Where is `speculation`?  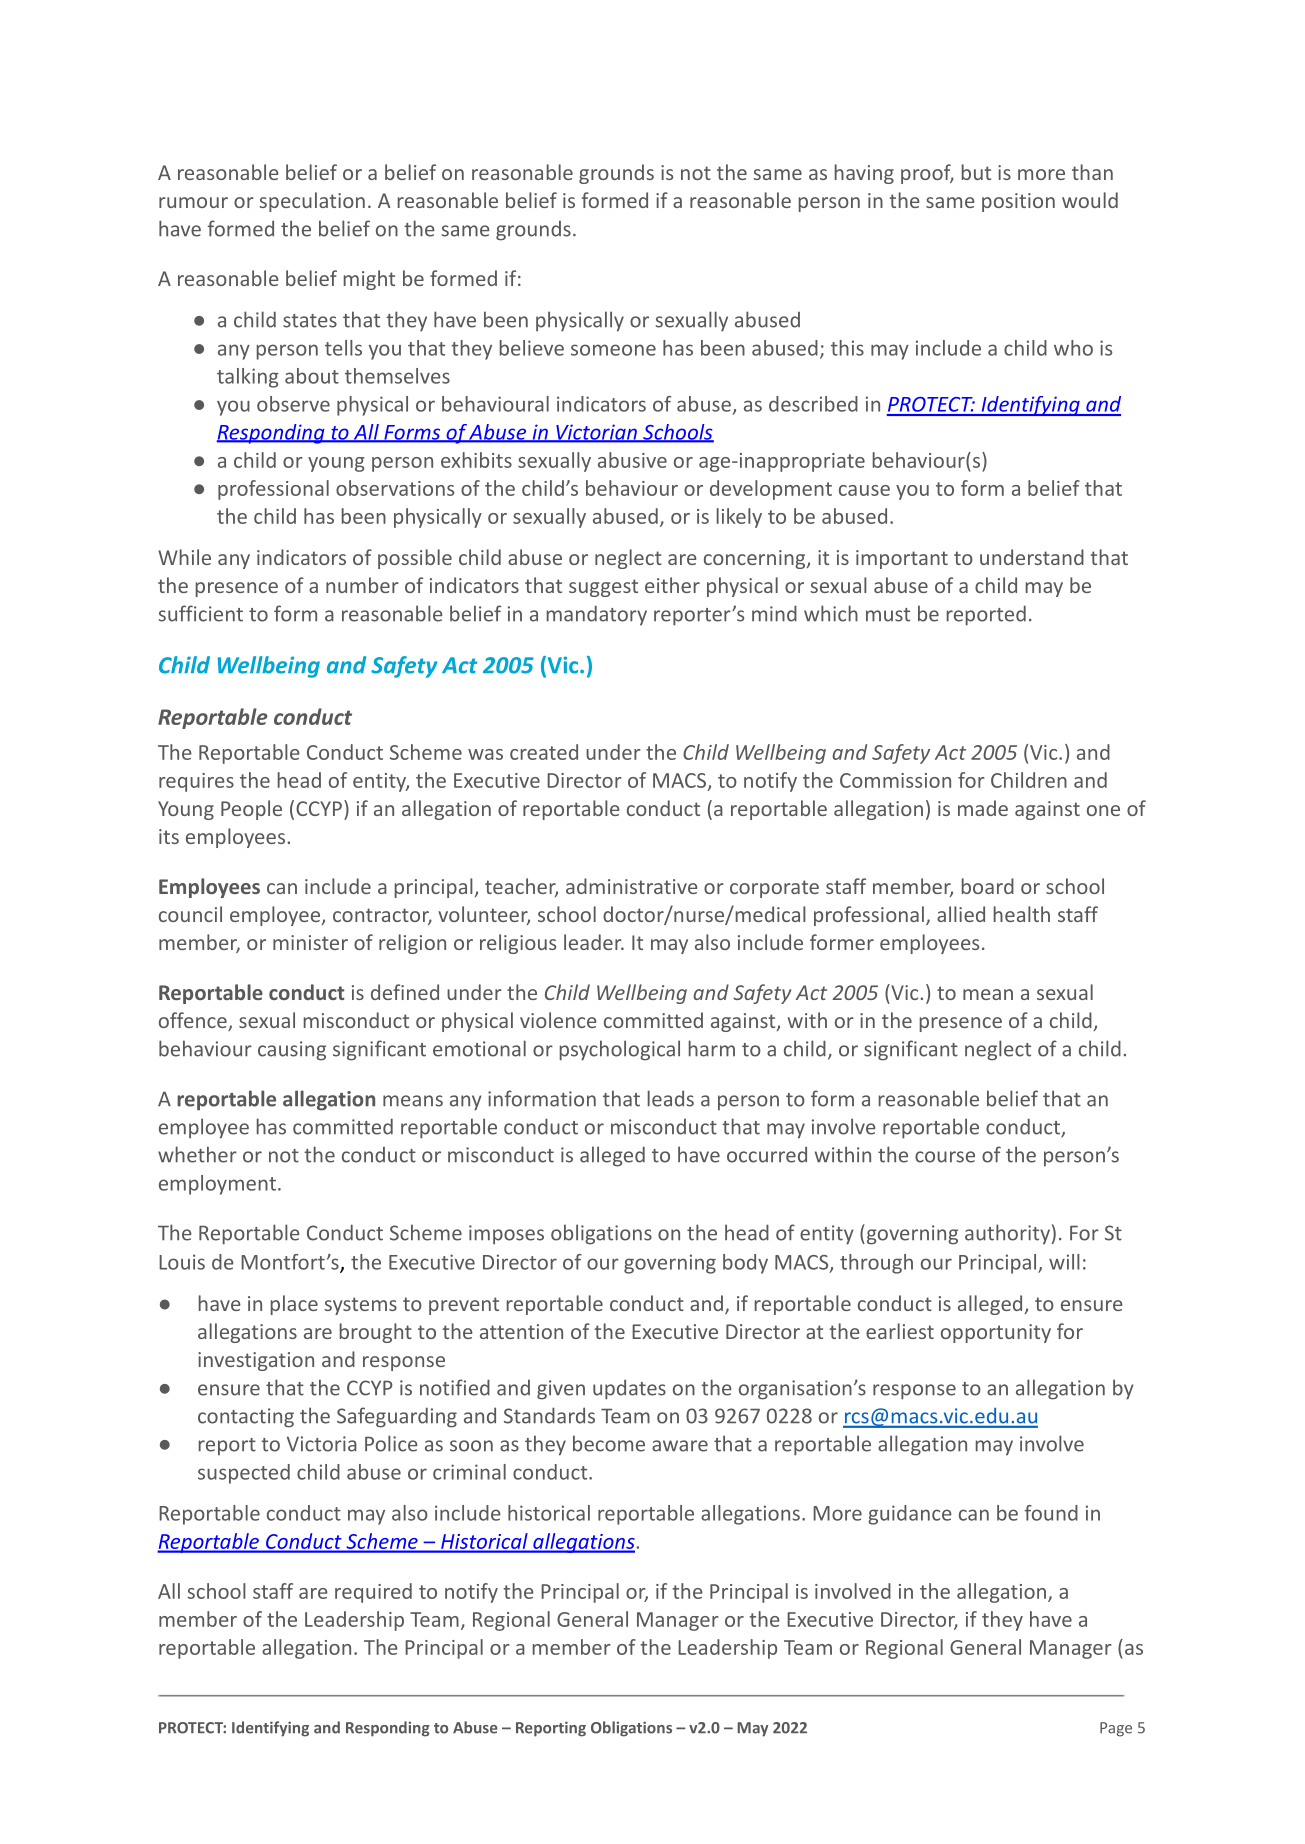
speculation is located at coordinates (312, 202).
